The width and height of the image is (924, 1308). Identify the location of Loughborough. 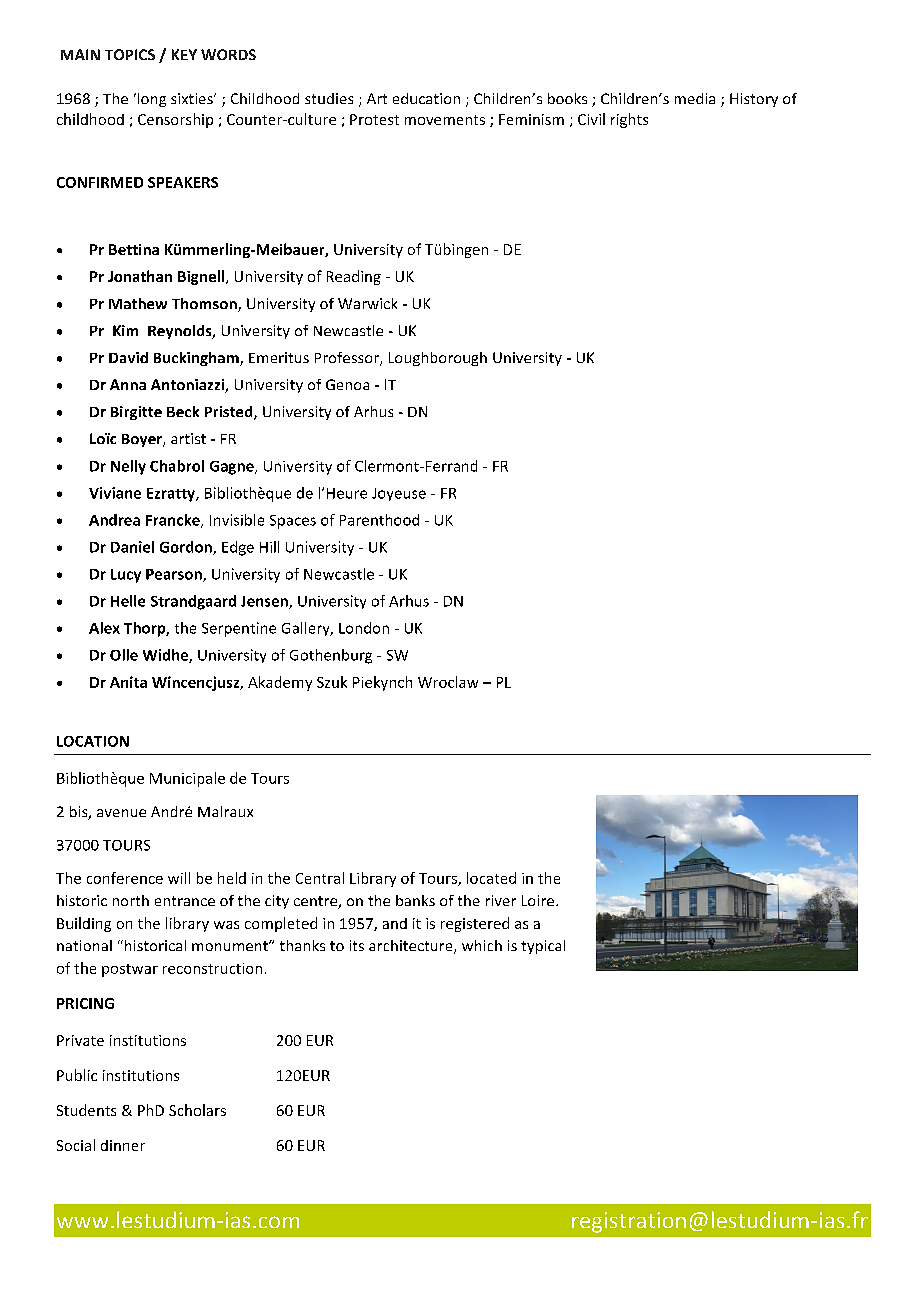
(438, 359).
